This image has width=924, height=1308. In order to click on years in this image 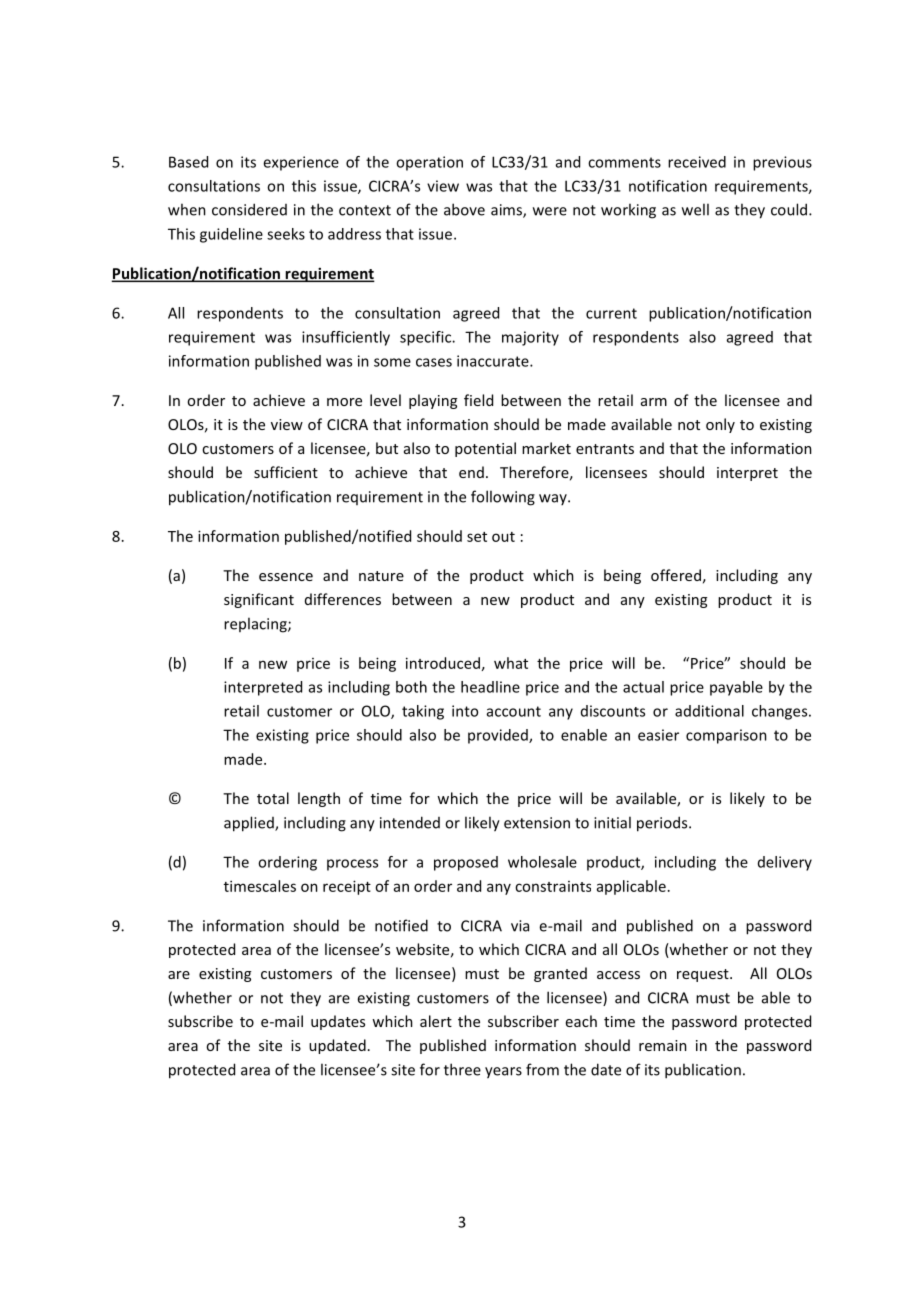, I will do `click(503, 1073)`.
